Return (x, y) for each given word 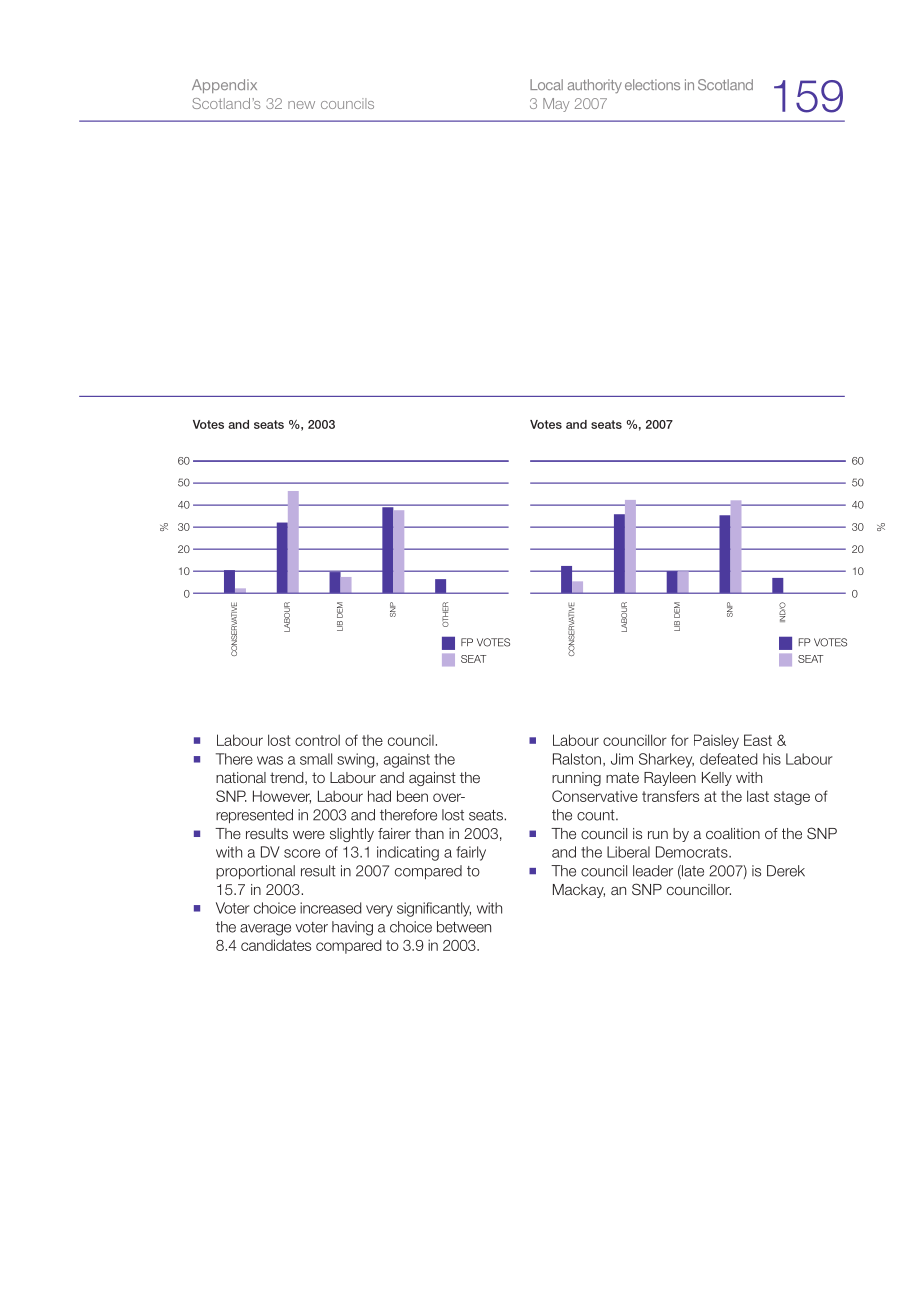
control (317, 740)
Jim (622, 759)
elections (652, 84)
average (265, 930)
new (301, 105)
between (464, 927)
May (556, 105)
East (758, 740)
